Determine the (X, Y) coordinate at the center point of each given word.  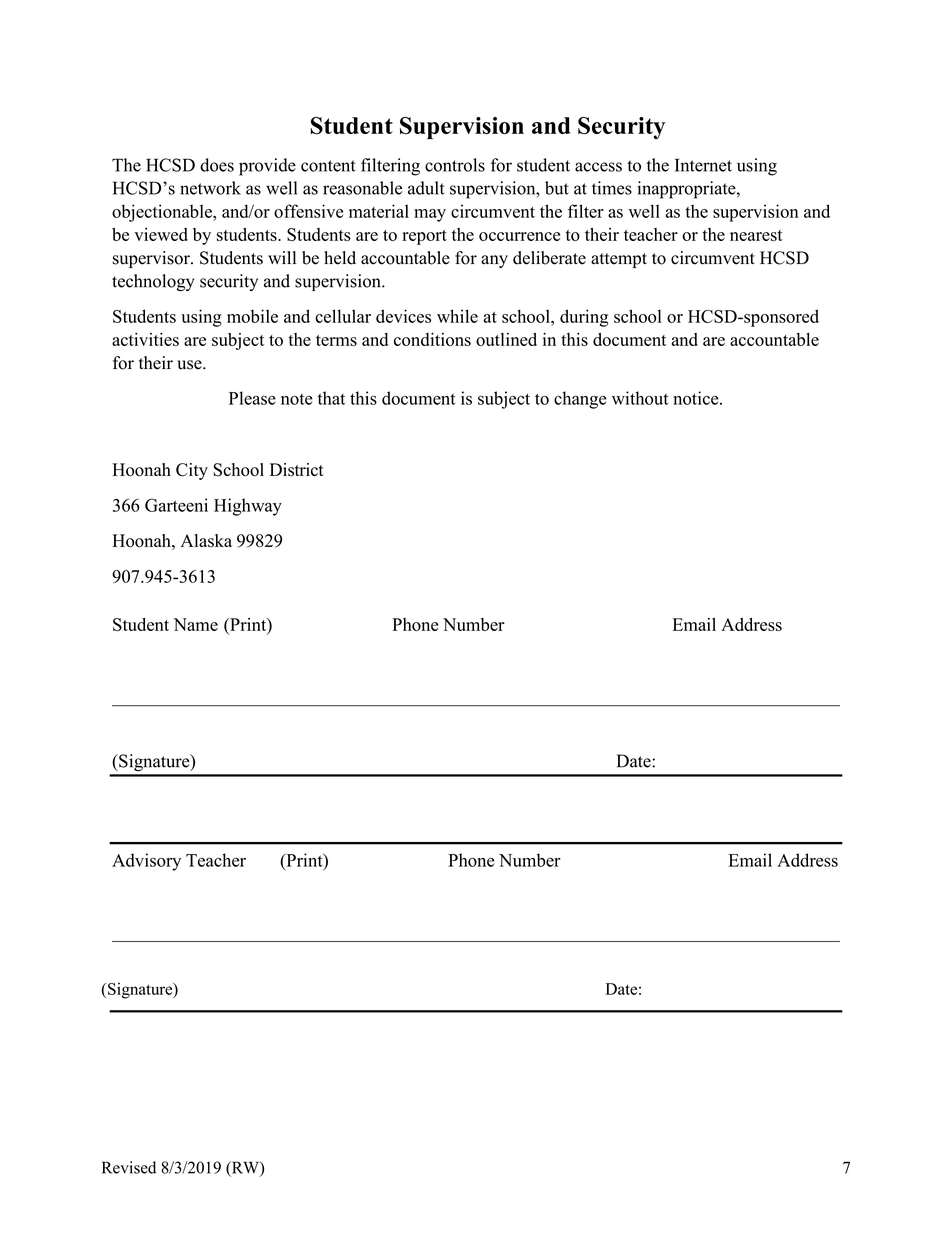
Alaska (206, 541)
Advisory (146, 862)
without (640, 398)
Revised (129, 1167)
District (297, 470)
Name (196, 624)
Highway (248, 507)
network (210, 188)
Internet (703, 165)
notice (697, 398)
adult (426, 188)
